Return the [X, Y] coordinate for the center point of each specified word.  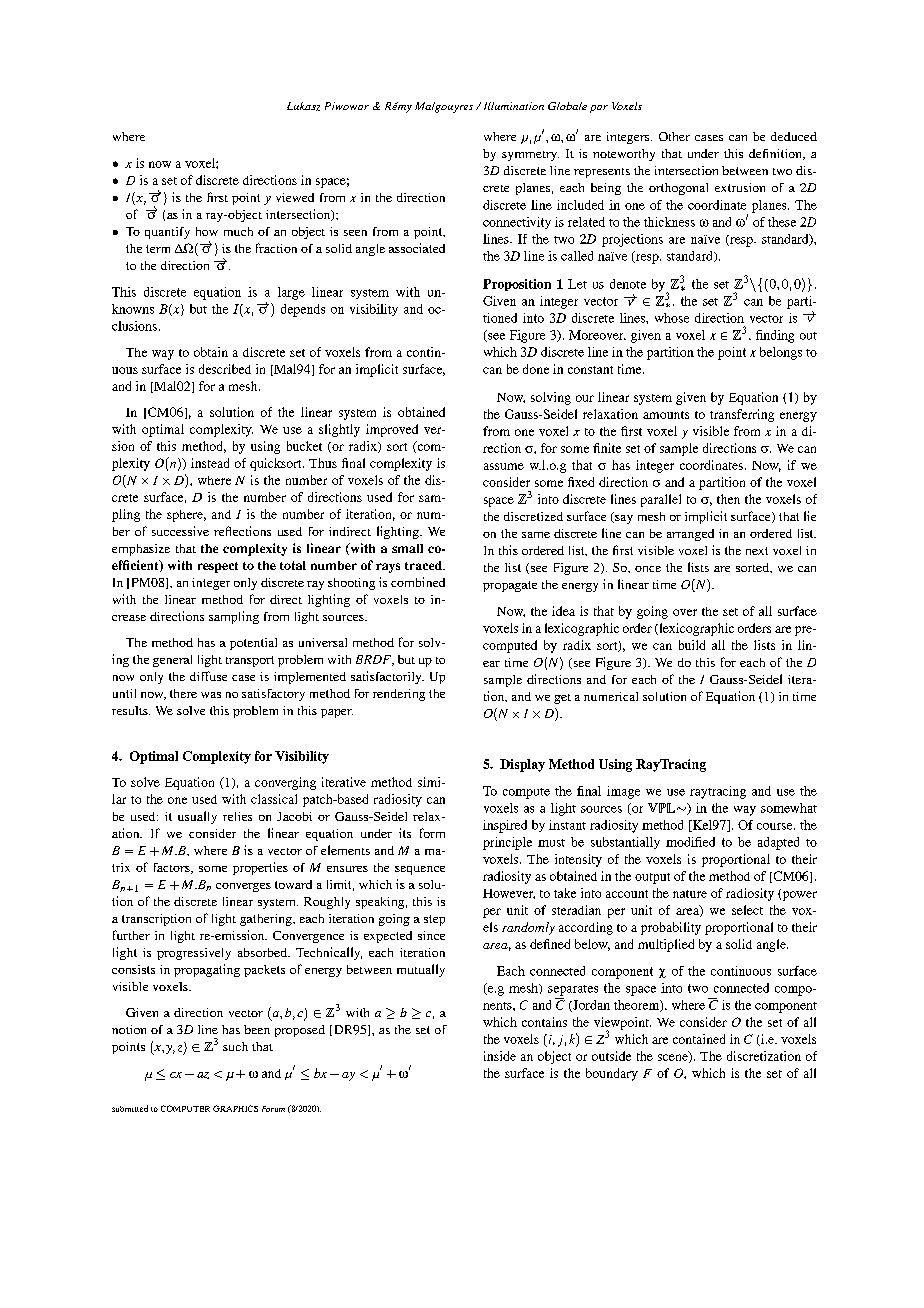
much [238, 231]
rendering [399, 695]
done [536, 369]
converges [243, 887]
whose [672, 318]
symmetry [530, 156]
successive [180, 531]
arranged [690, 535]
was [211, 695]
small [407, 548]
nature [690, 894]
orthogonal [678, 189]
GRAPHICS [235, 1108]
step [434, 920]
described [225, 369]
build [692, 645]
